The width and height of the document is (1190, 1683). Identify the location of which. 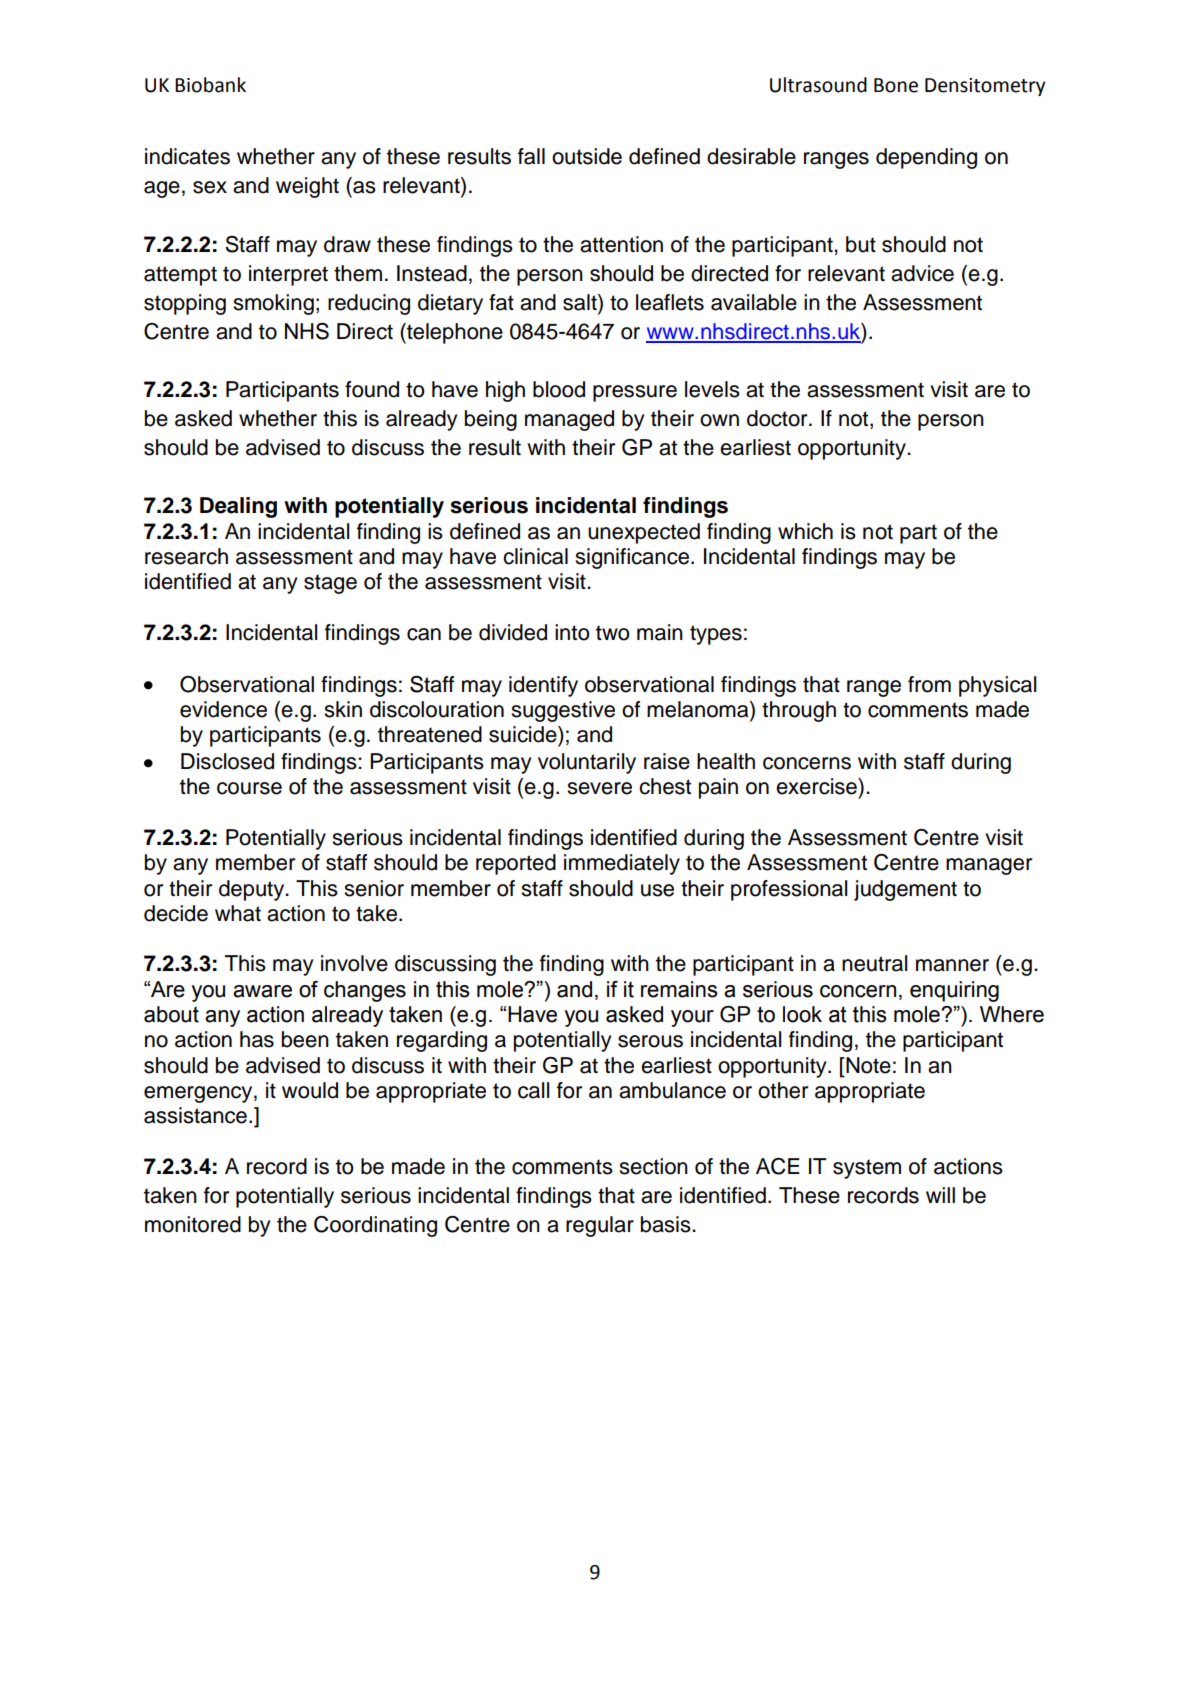
(805, 531).
